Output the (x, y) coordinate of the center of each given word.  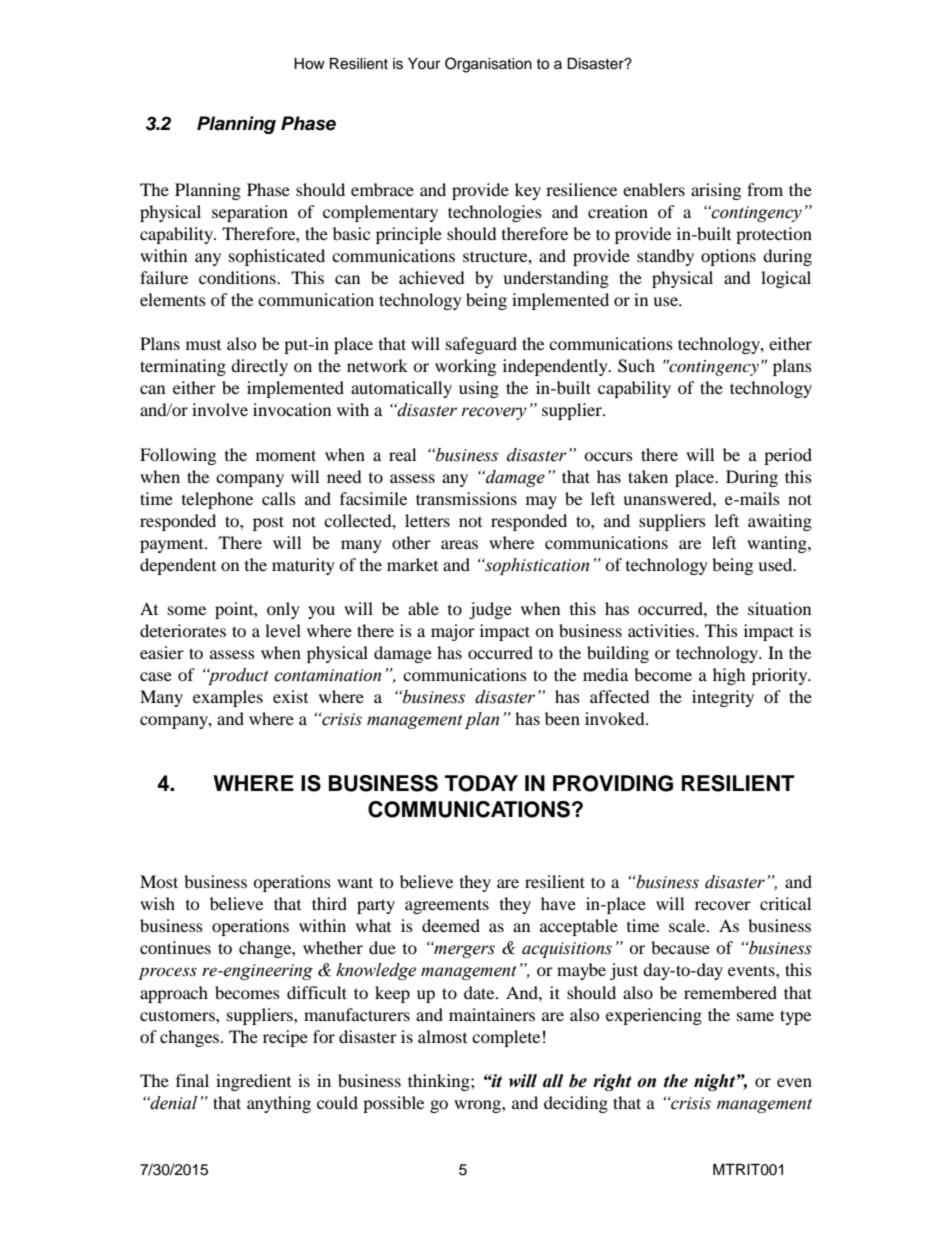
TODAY (481, 783)
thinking (440, 1082)
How (309, 64)
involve (220, 409)
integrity (723, 698)
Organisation (488, 65)
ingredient (253, 1082)
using (479, 389)
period (788, 456)
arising (716, 191)
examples (228, 698)
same (755, 1016)
